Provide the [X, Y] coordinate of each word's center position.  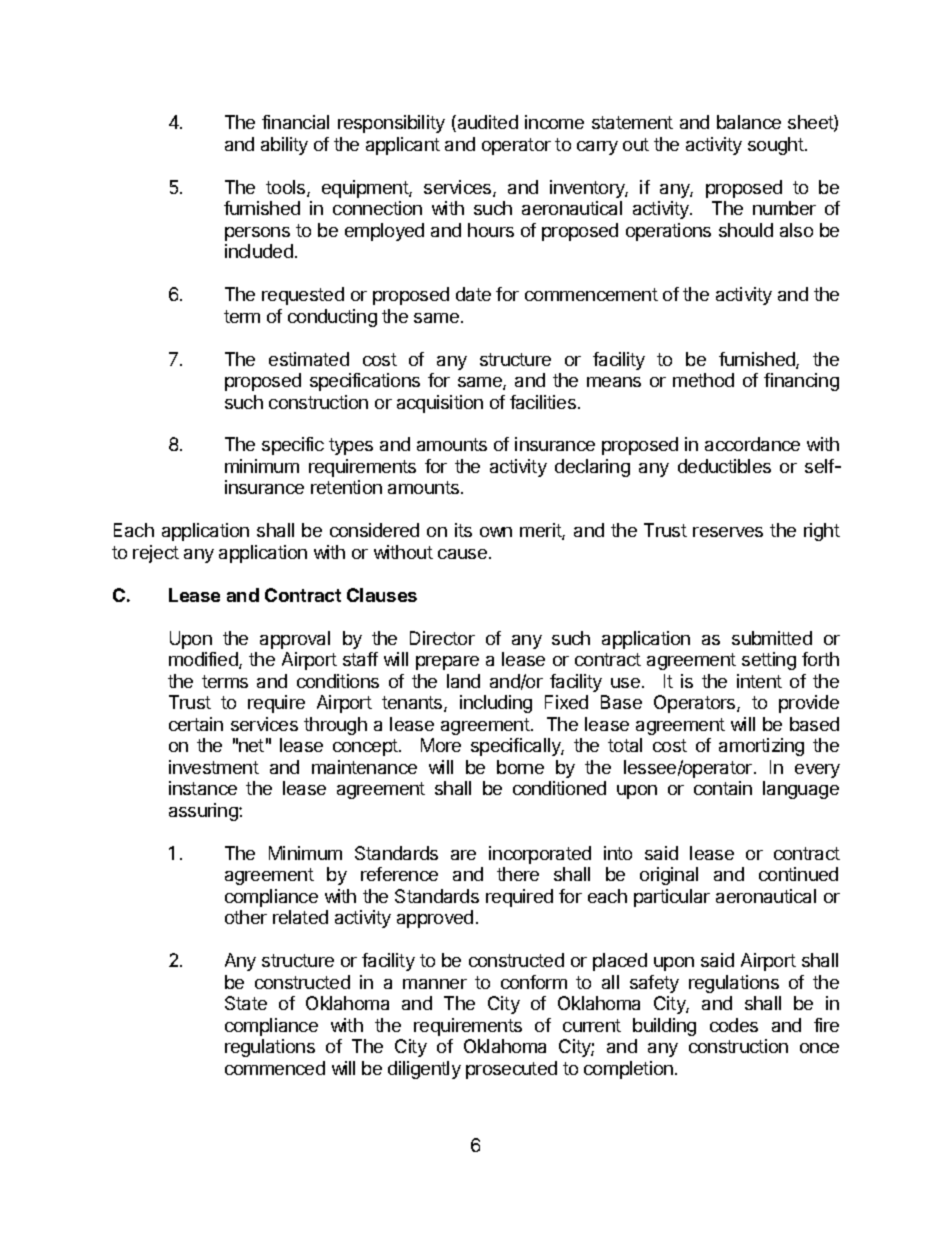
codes [734, 1025]
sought [777, 146]
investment [214, 767]
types [351, 446]
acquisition [440, 404]
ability [284, 146]
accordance [752, 444]
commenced [275, 1068]
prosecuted [511, 1070]
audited [486, 123]
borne [520, 767]
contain [723, 788]
